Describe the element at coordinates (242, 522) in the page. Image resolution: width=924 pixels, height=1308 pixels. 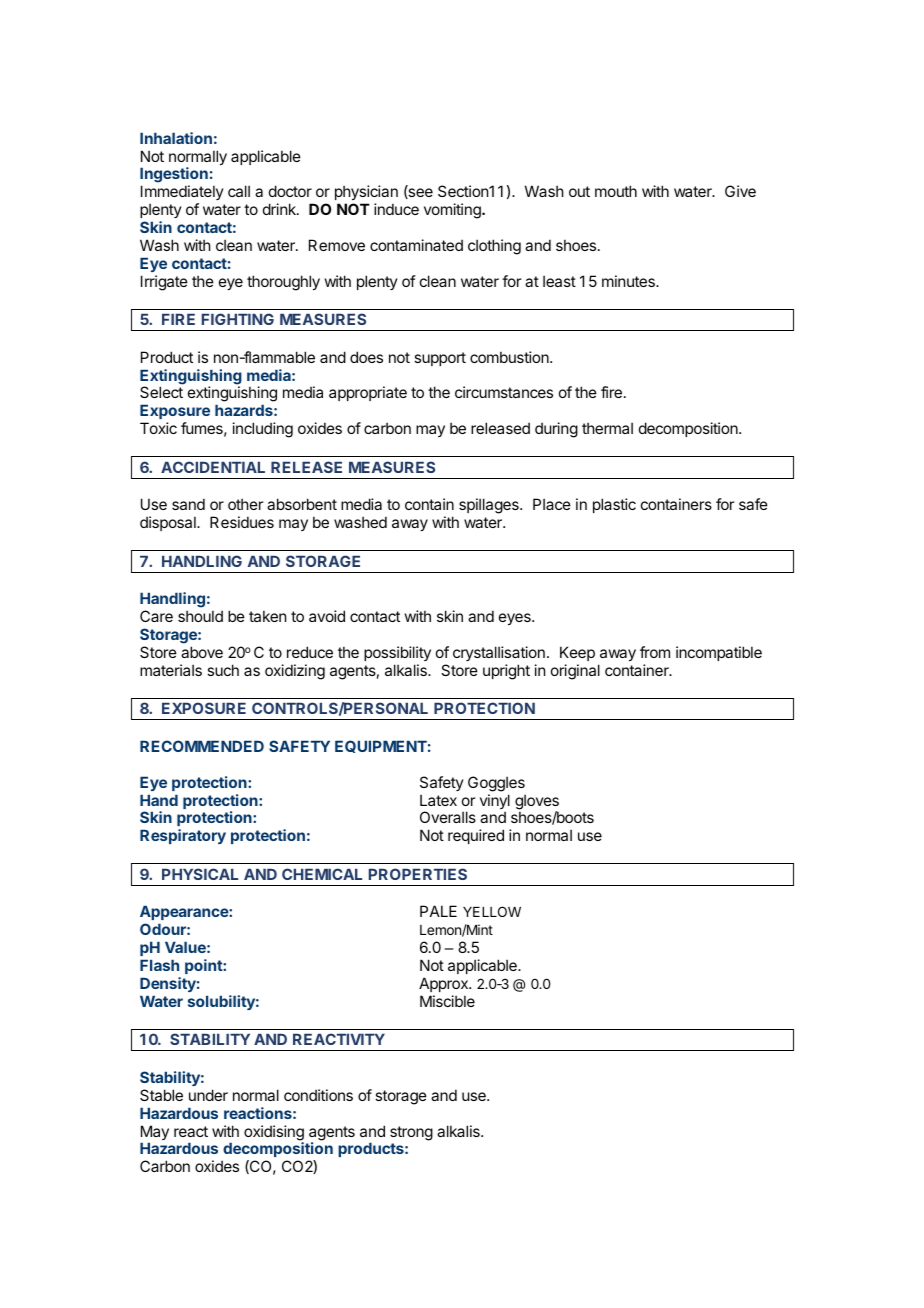
I see `Residues` at that location.
